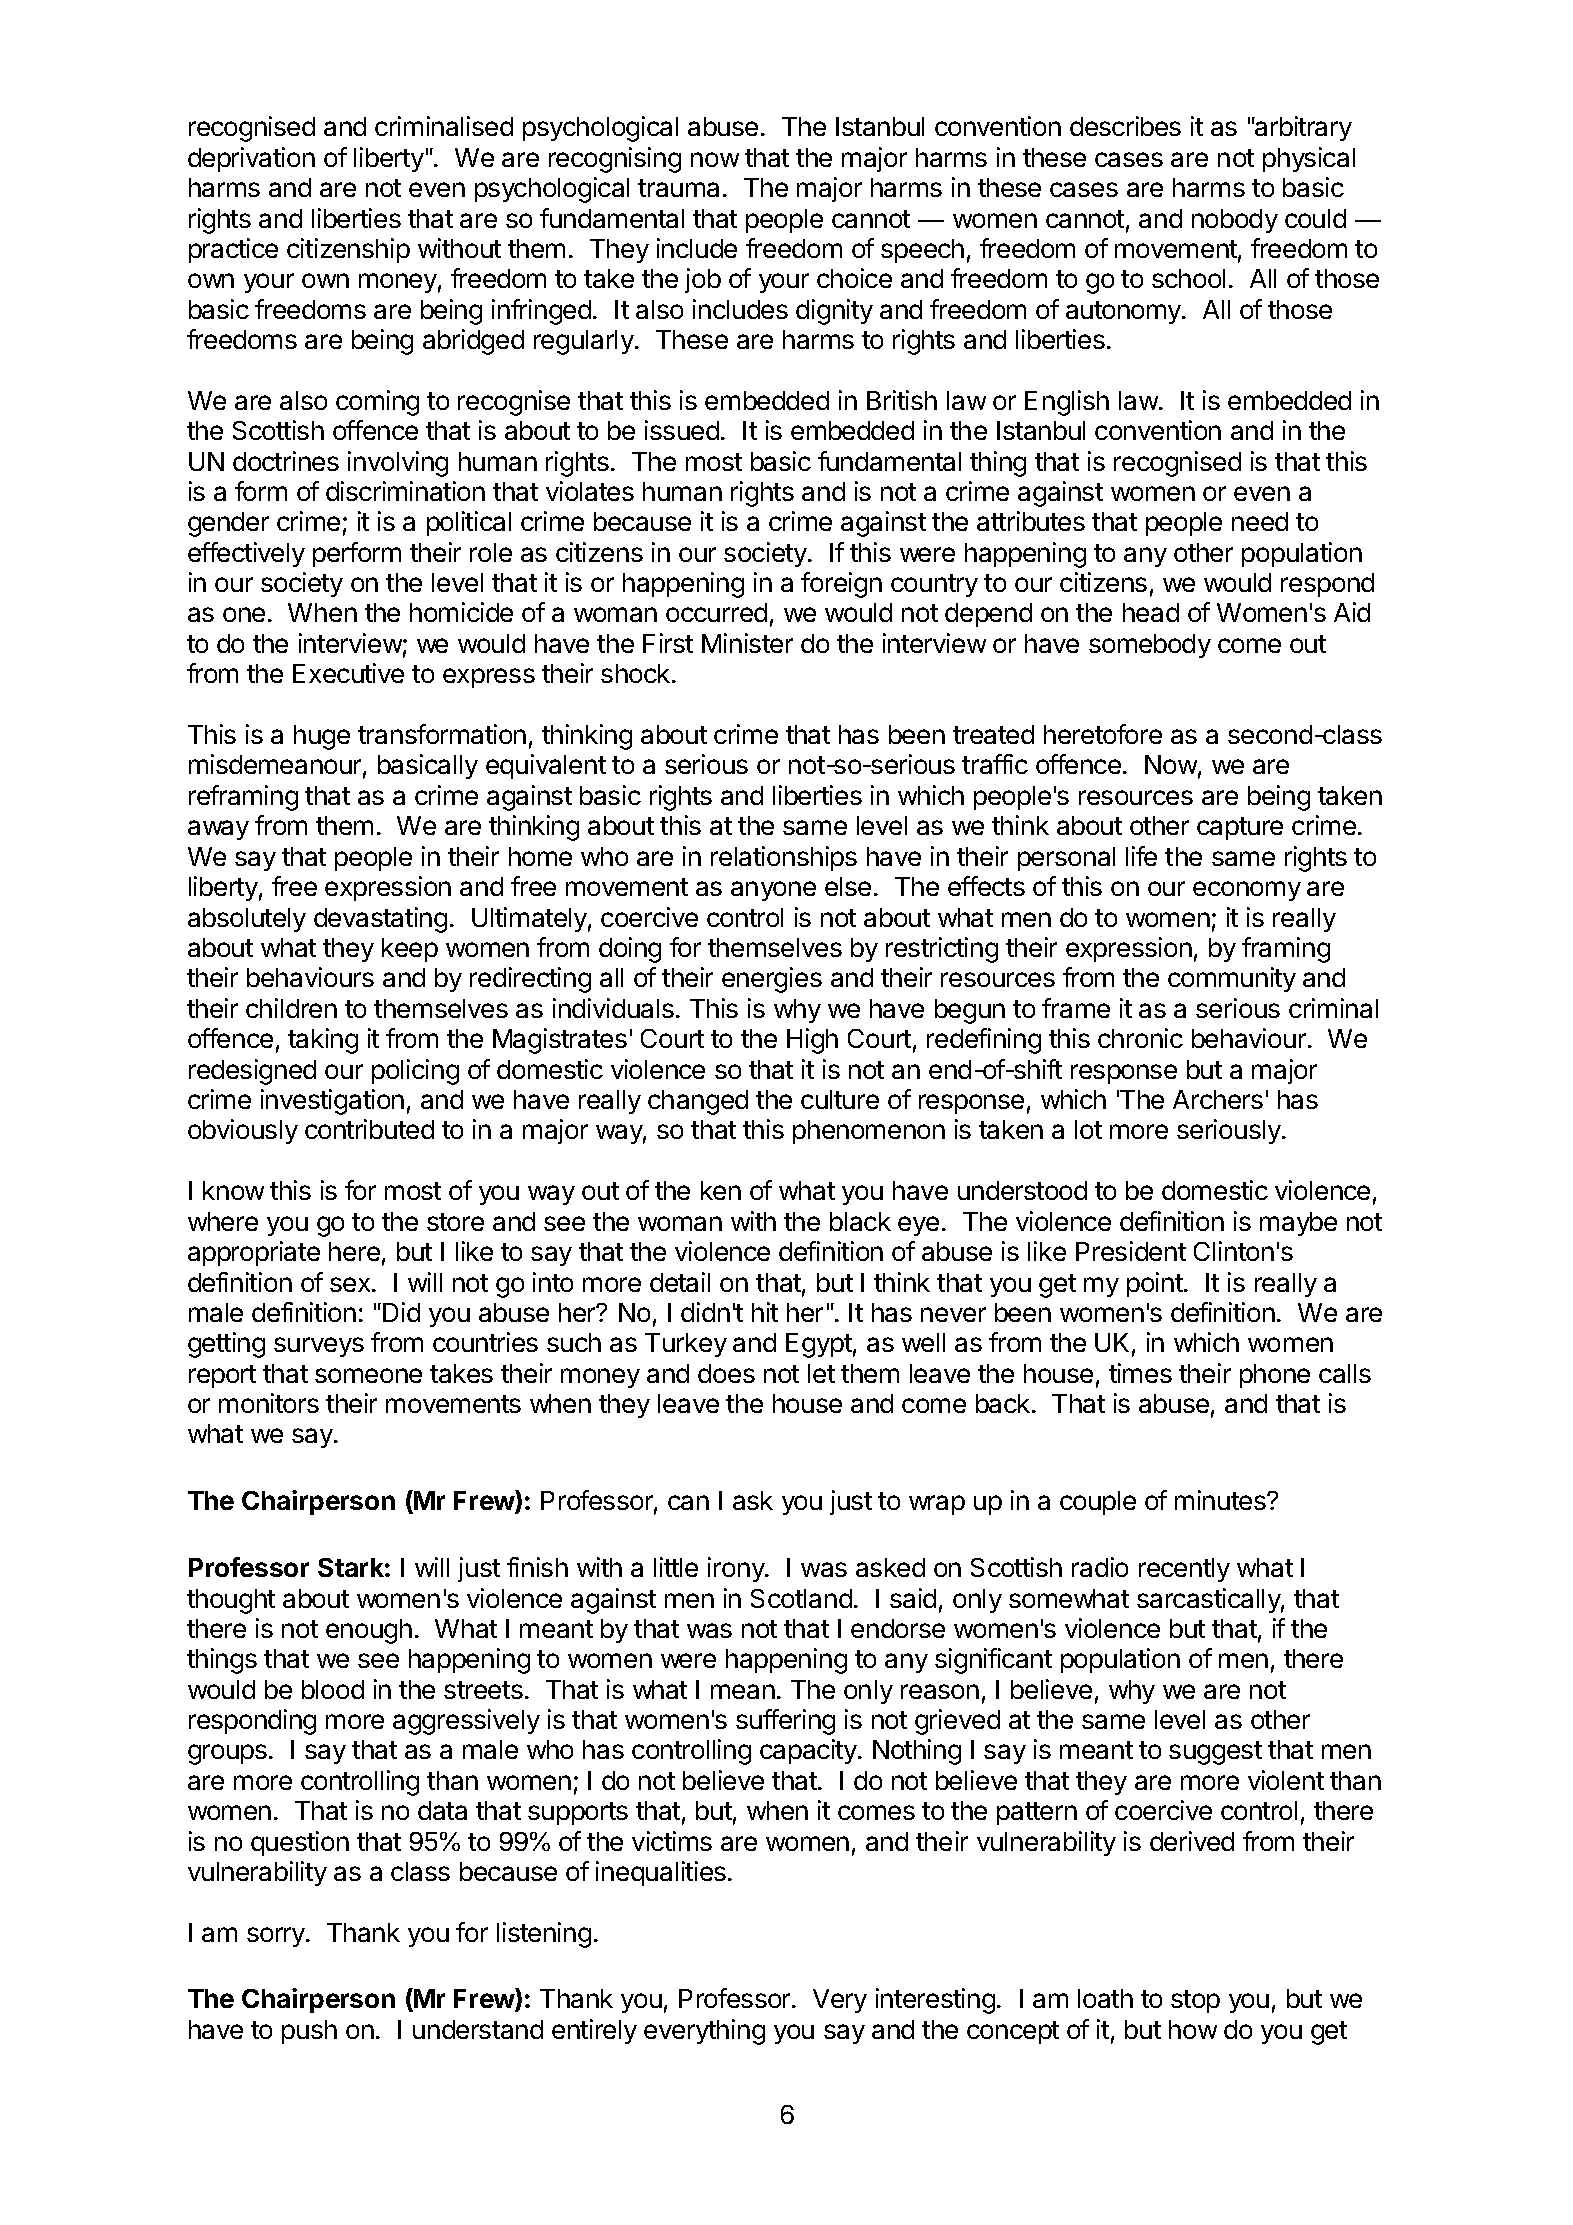 The height and width of the image is (2225, 1573). Describe the element at coordinates (251, 159) in the image. I see `deprivation` at that location.
